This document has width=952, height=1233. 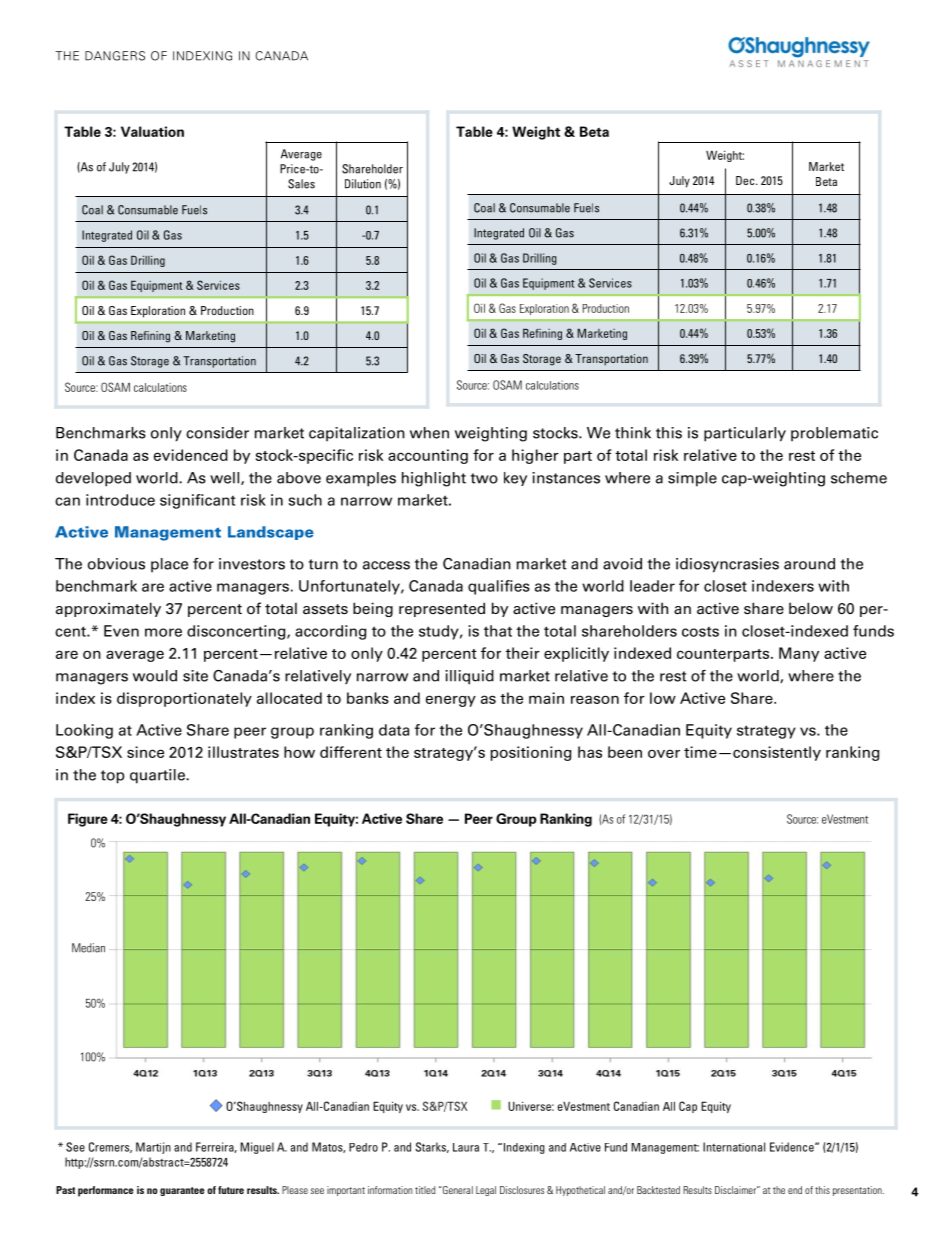 I want to click on Martijn, so click(x=153, y=1148).
